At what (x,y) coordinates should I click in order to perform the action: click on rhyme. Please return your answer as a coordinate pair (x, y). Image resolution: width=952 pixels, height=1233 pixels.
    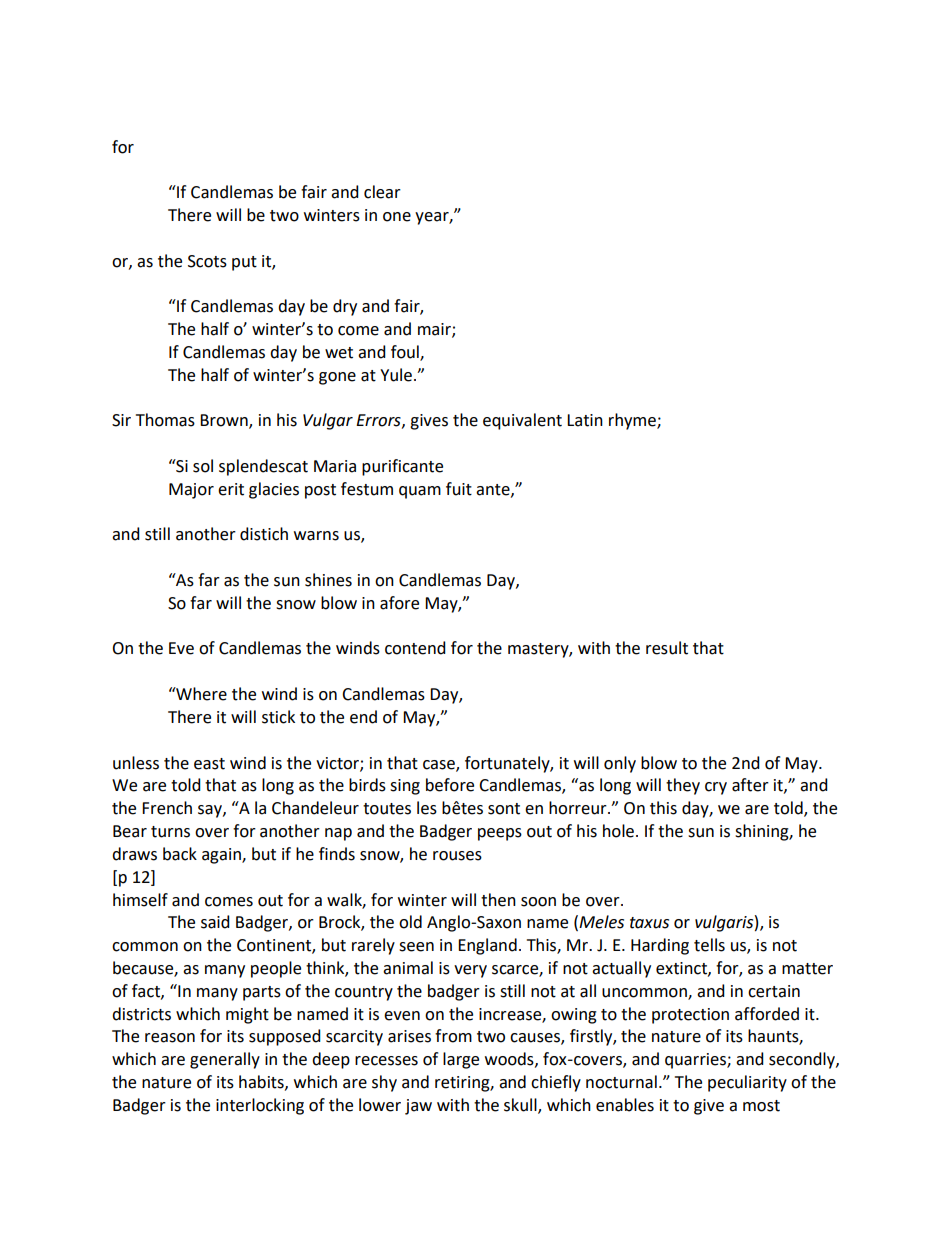
    Looking at the image, I should click on (633, 421).
